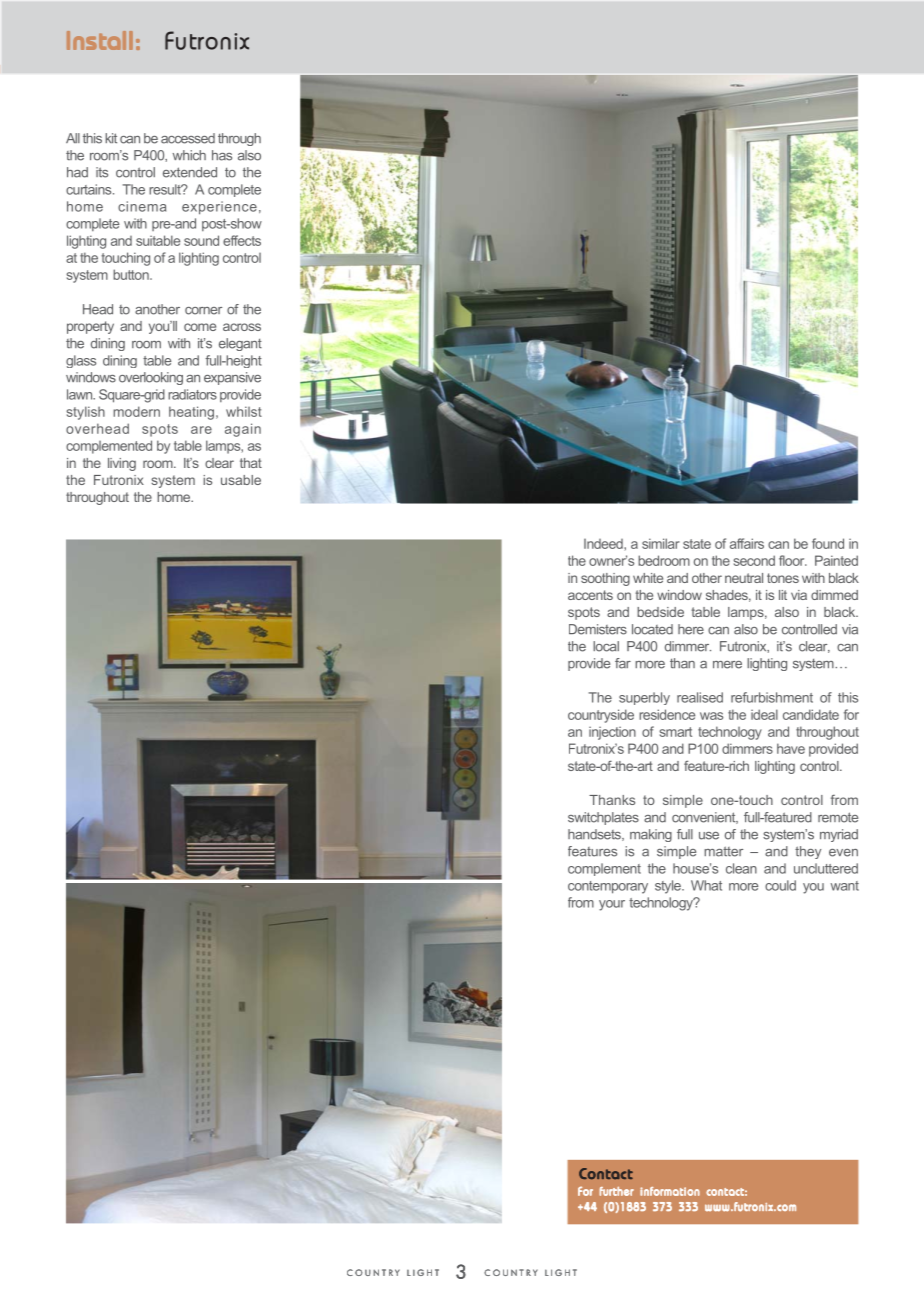  Describe the element at coordinates (595, 835) in the screenshot. I see `handsets` at that location.
